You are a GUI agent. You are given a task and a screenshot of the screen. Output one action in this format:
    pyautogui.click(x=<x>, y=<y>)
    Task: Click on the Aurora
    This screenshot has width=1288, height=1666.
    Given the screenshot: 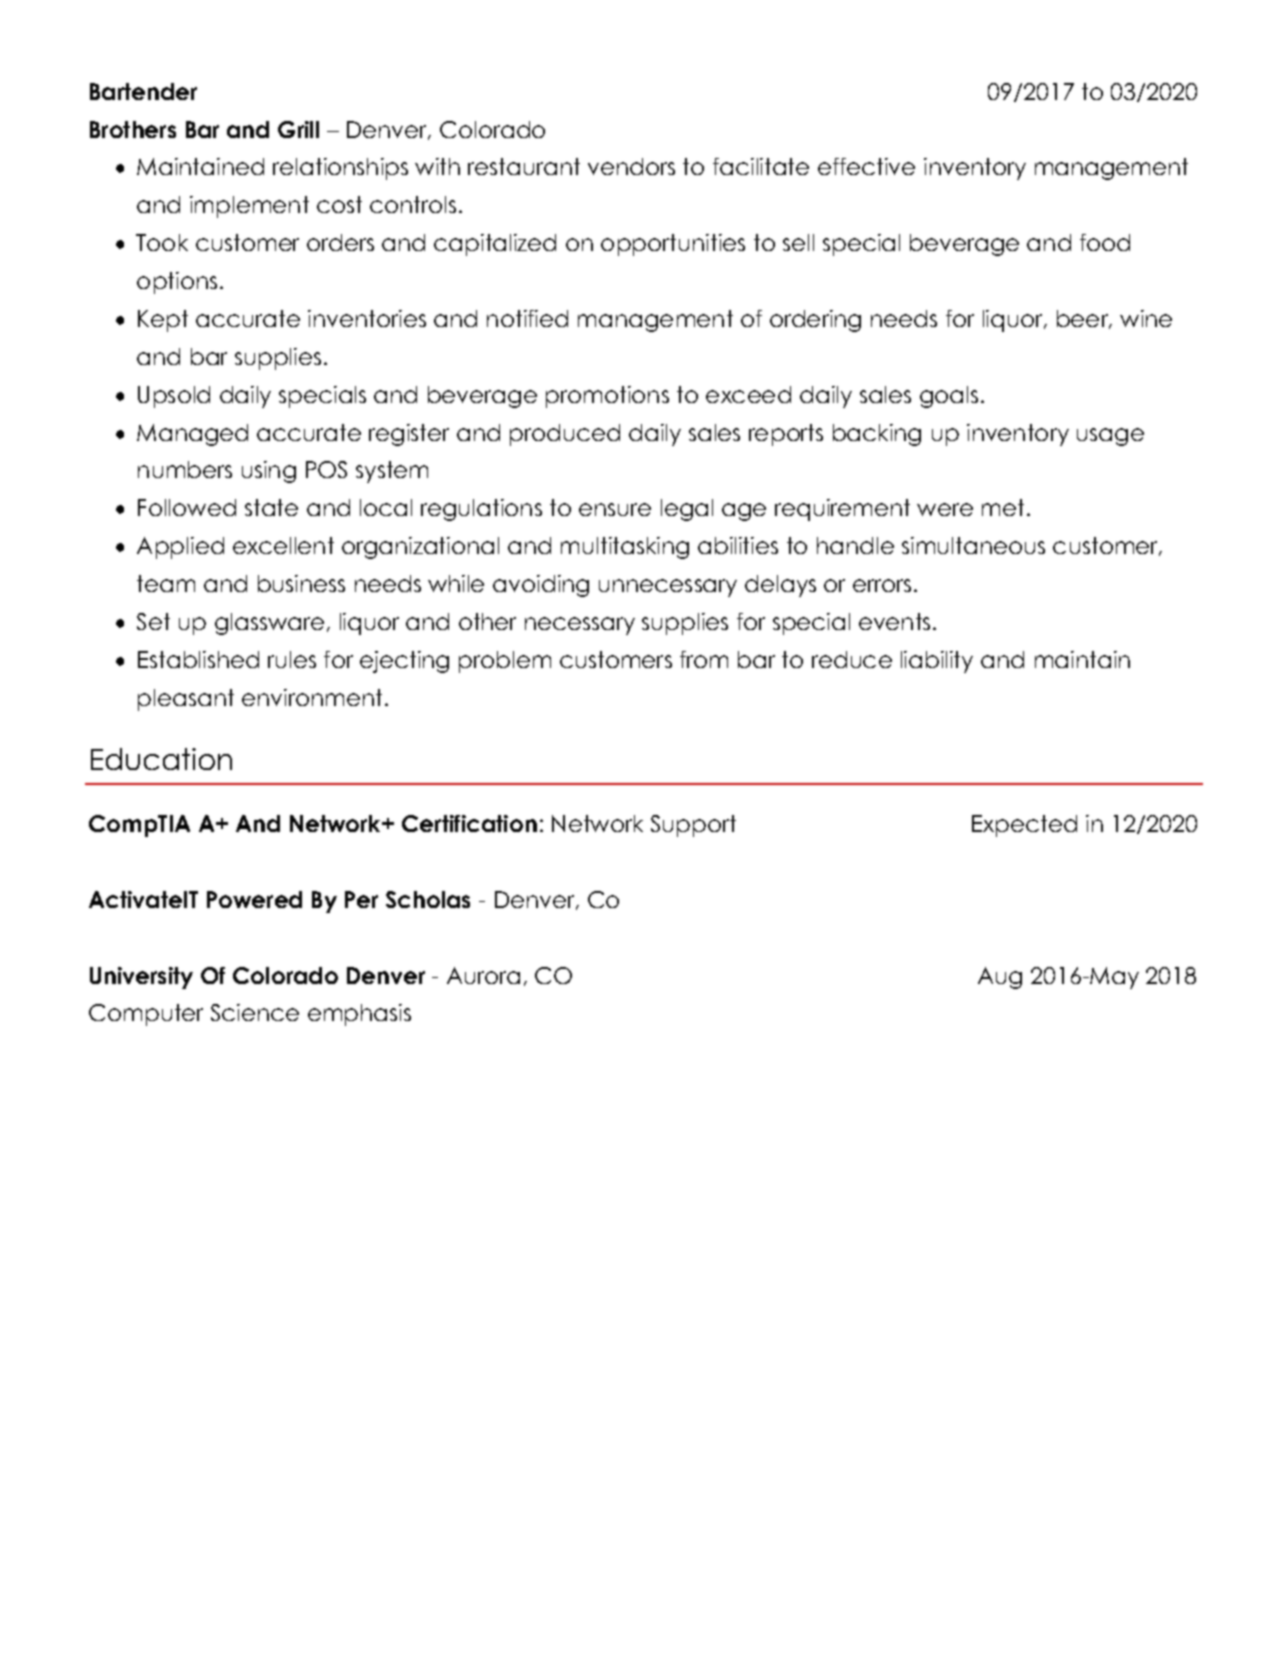 What is the action you would take?
    pyautogui.click(x=483, y=975)
